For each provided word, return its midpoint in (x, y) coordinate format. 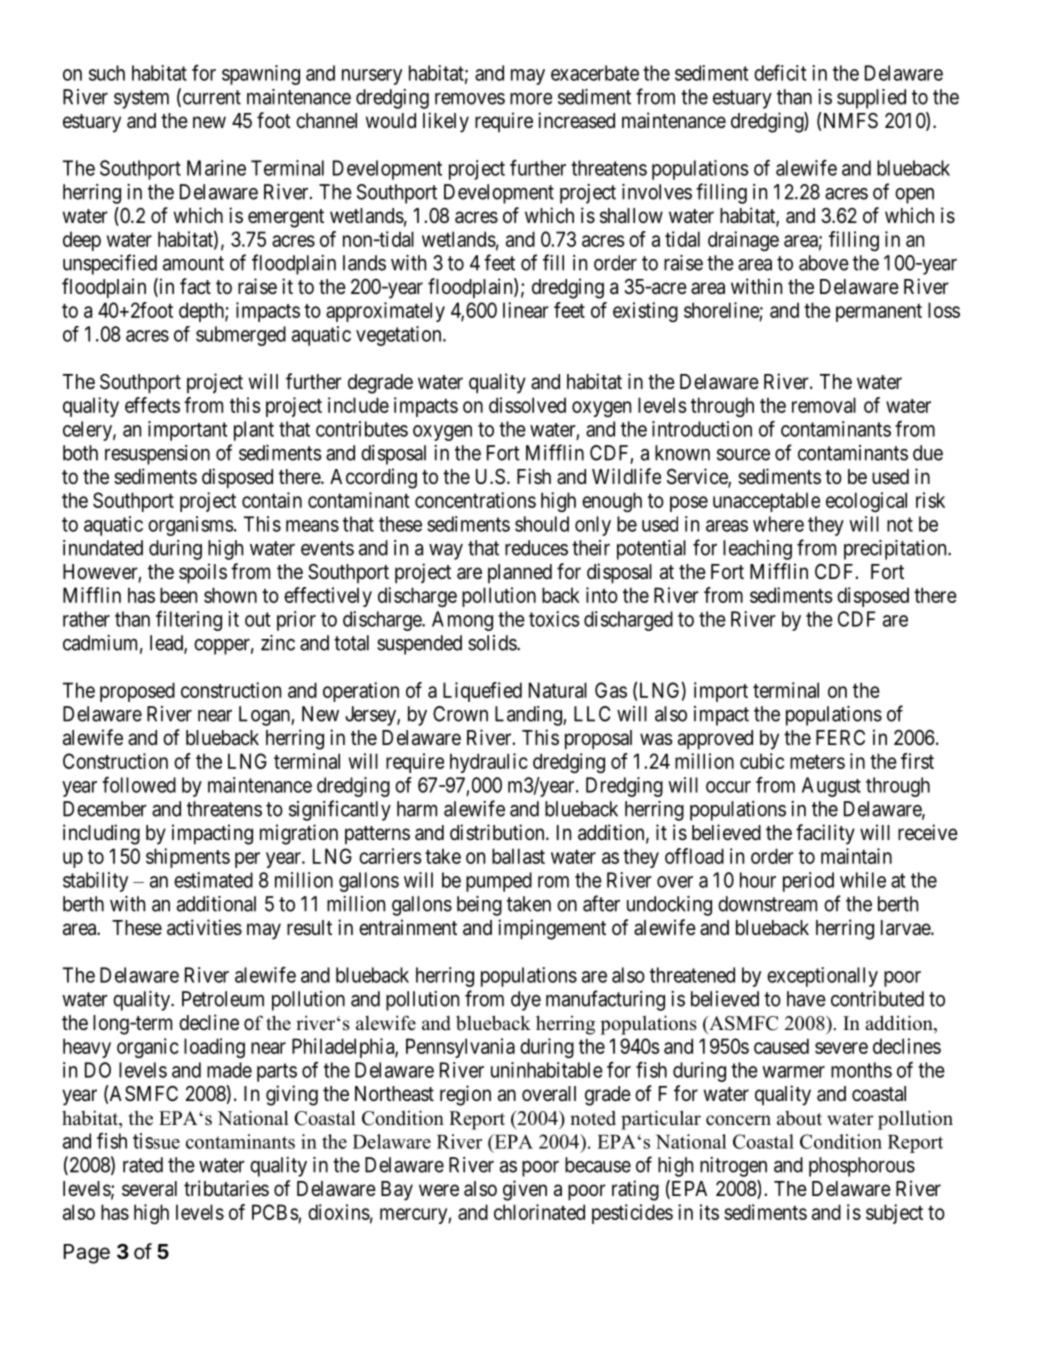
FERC (840, 737)
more (531, 99)
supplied (871, 99)
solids (493, 643)
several (149, 1189)
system (141, 99)
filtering (189, 621)
